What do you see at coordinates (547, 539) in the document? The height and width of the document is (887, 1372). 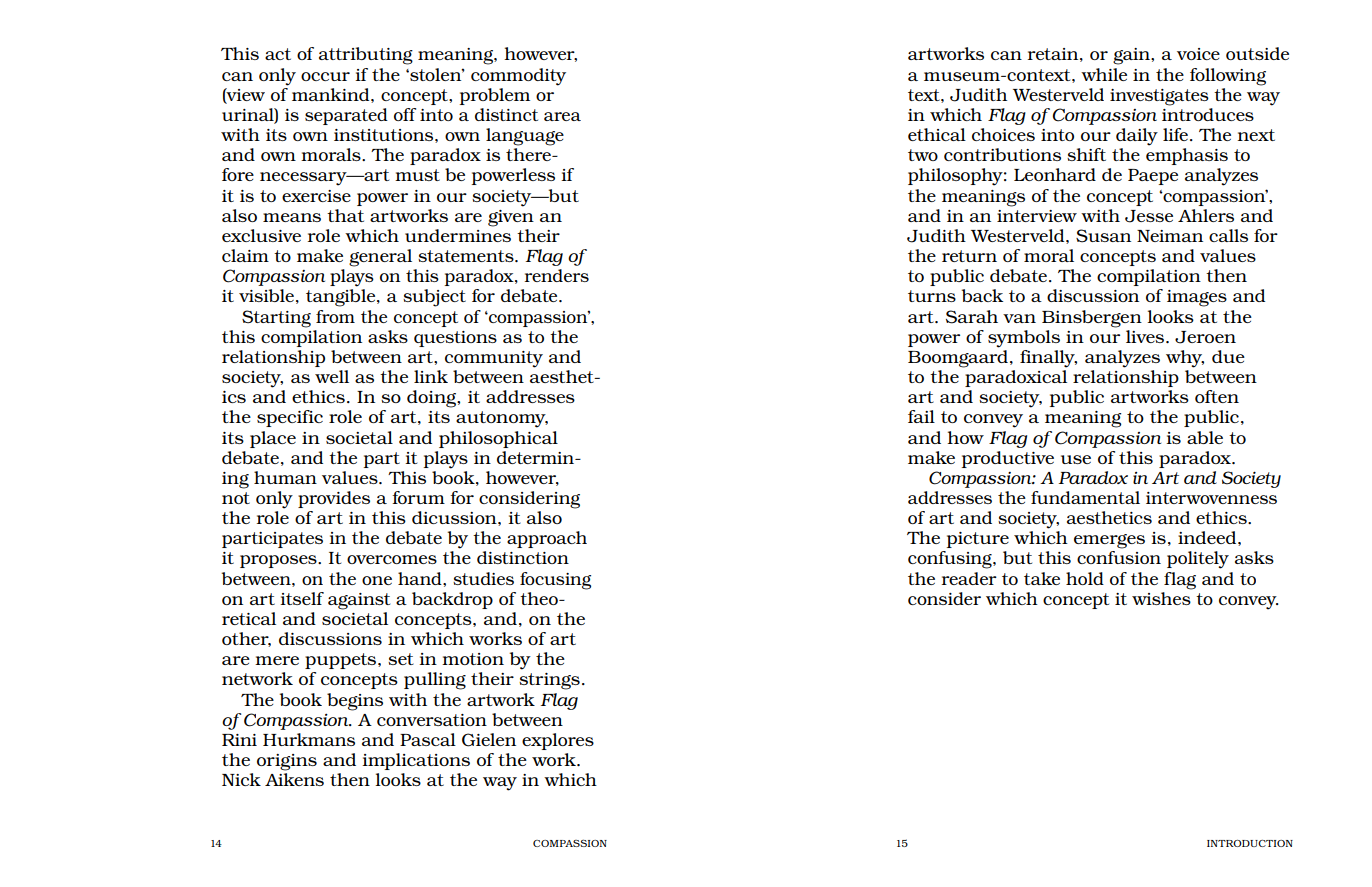 I see `approach` at bounding box center [547, 539].
